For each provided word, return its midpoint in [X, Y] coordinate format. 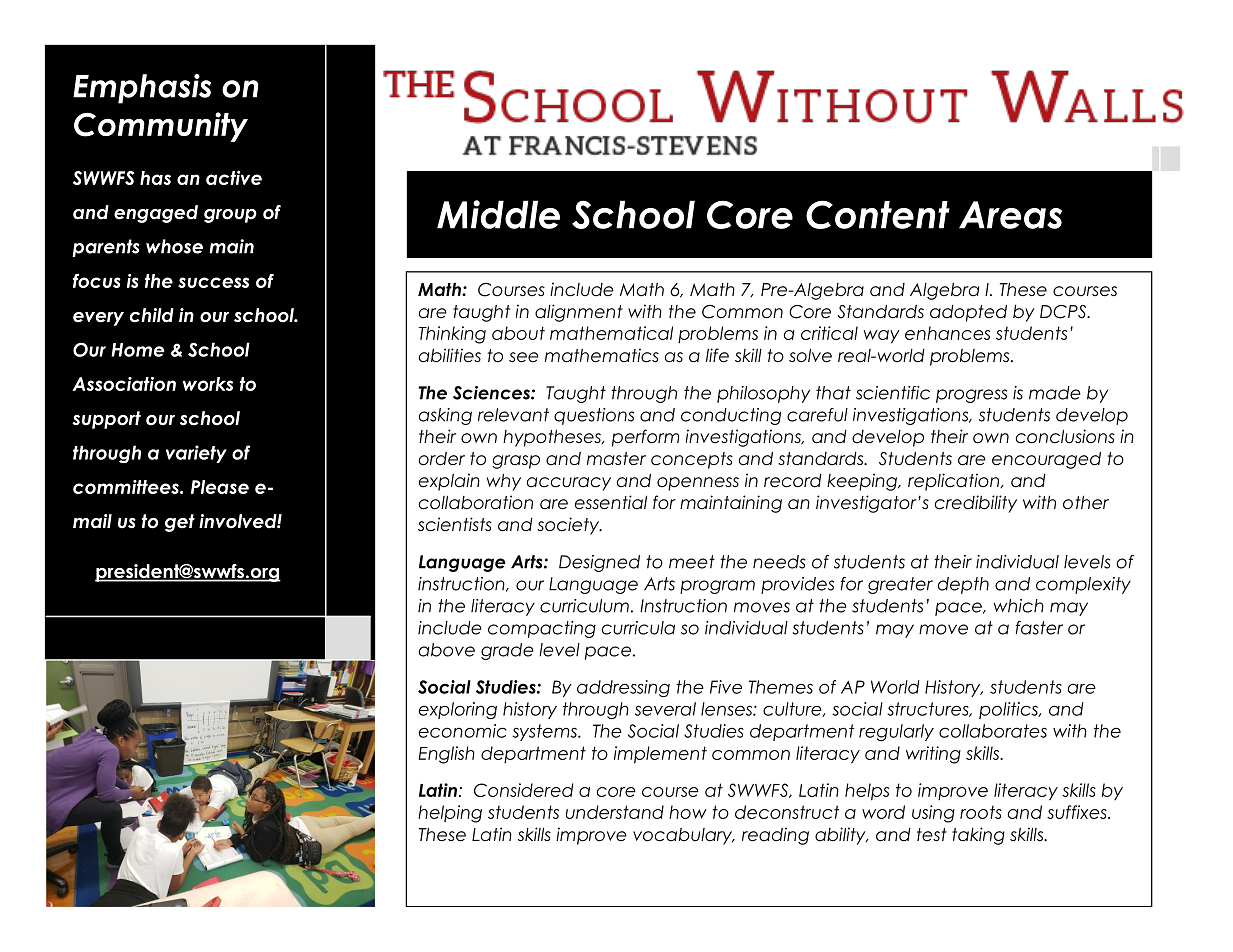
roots [981, 812]
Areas [1010, 215]
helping [450, 814]
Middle [498, 214]
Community [161, 127]
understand [615, 812]
